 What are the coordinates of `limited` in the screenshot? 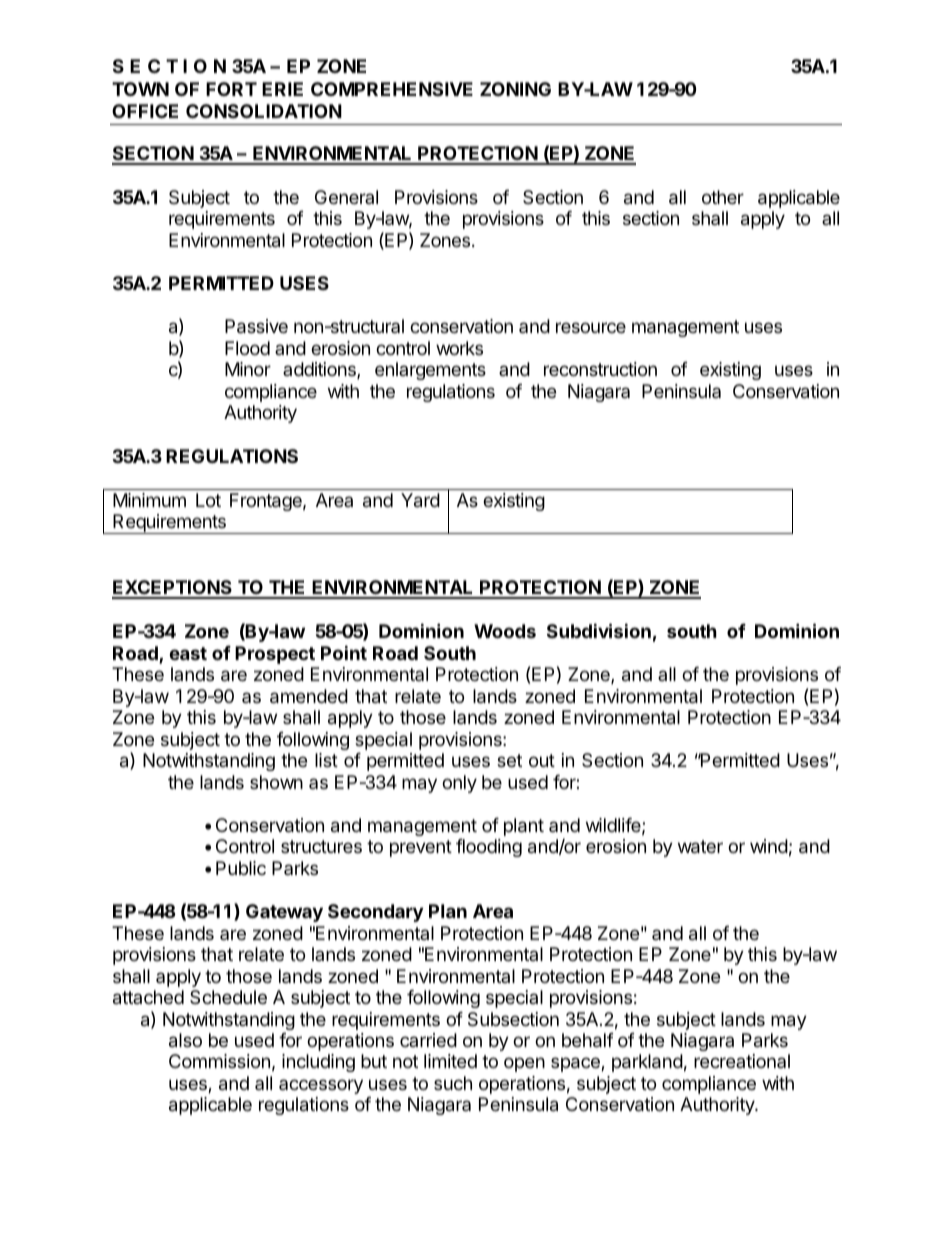 It's located at (450, 1061).
